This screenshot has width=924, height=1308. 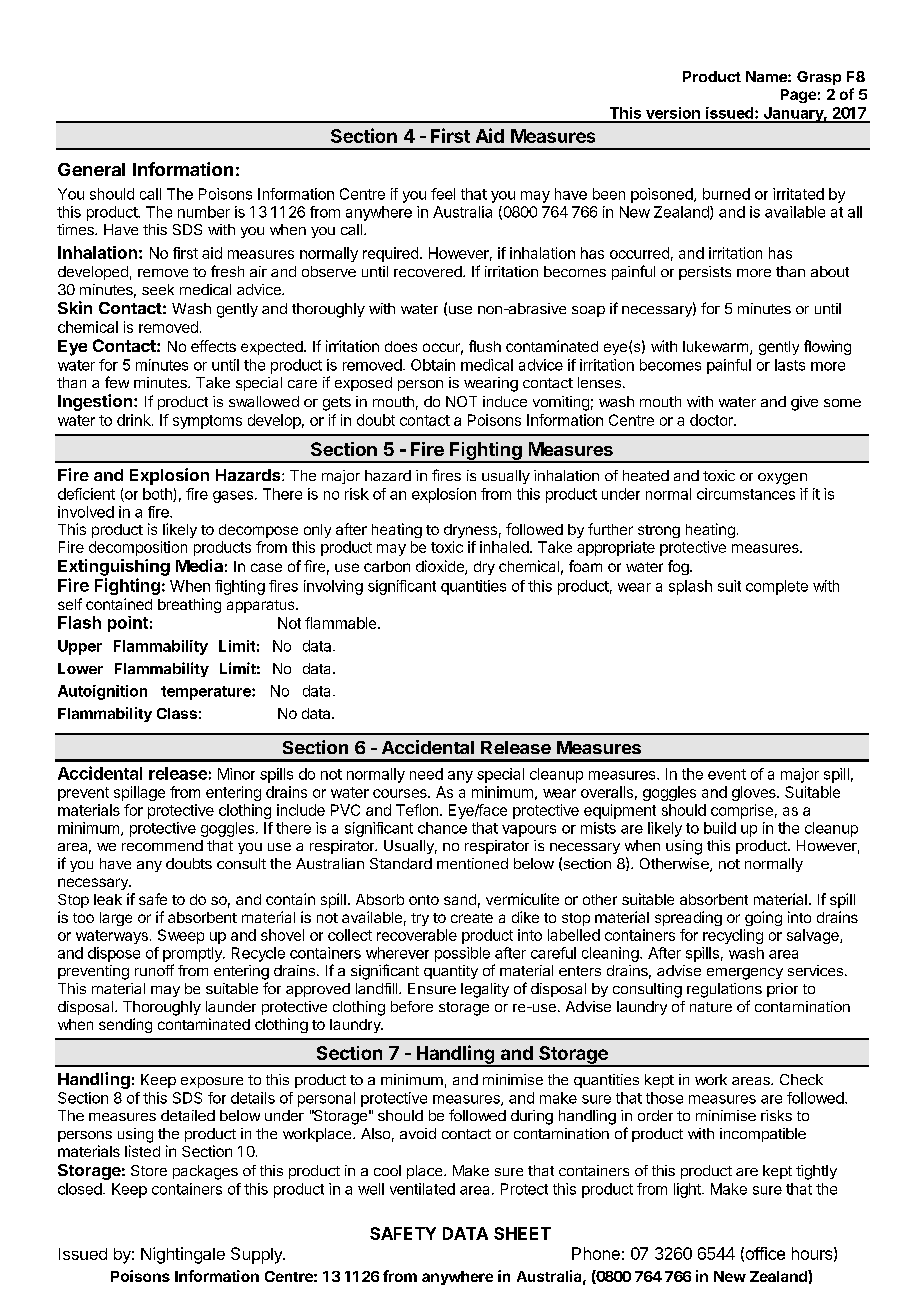 What do you see at coordinates (91, 169) in the screenshot?
I see `General` at bounding box center [91, 169].
